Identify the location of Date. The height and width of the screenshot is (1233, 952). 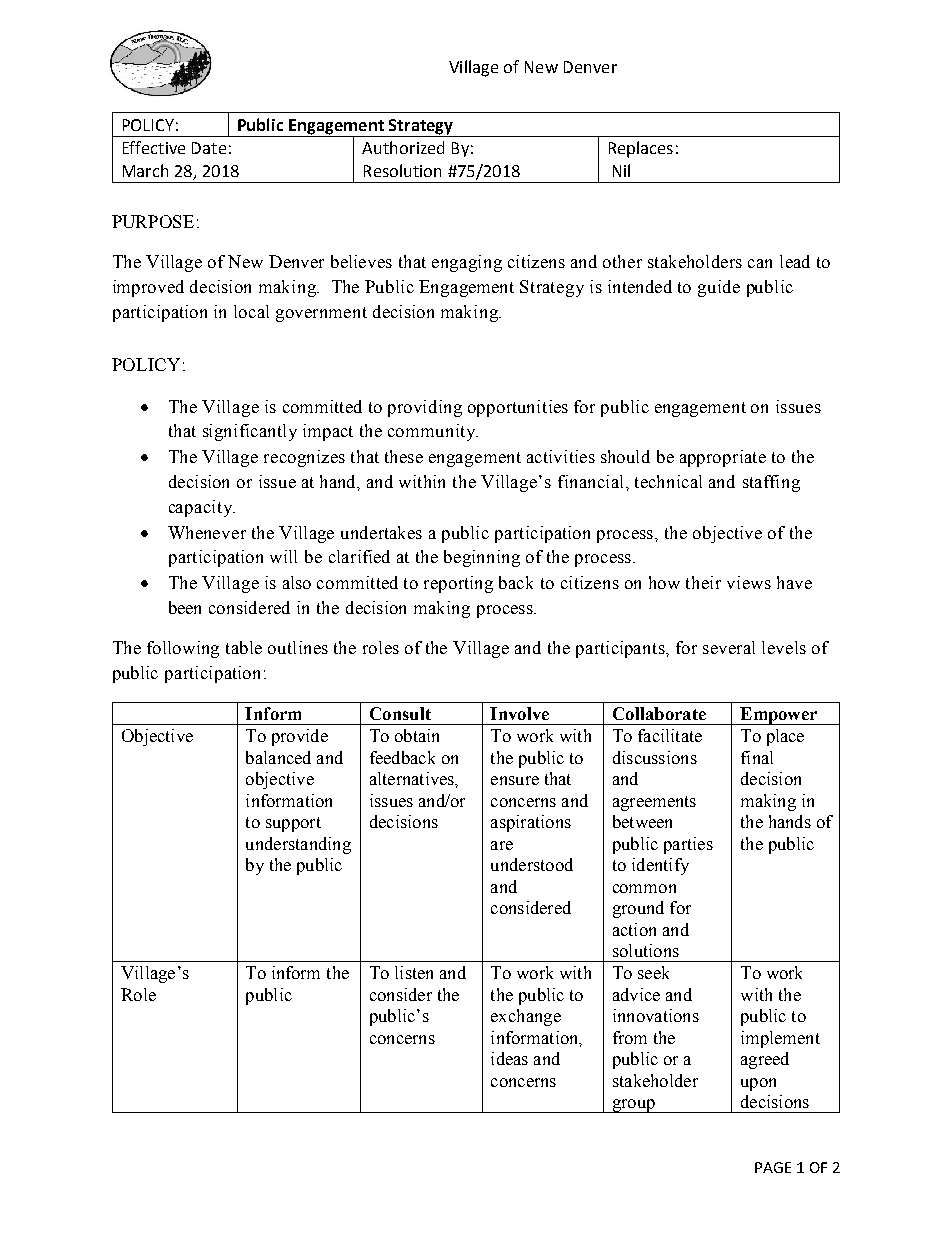
(209, 148).
